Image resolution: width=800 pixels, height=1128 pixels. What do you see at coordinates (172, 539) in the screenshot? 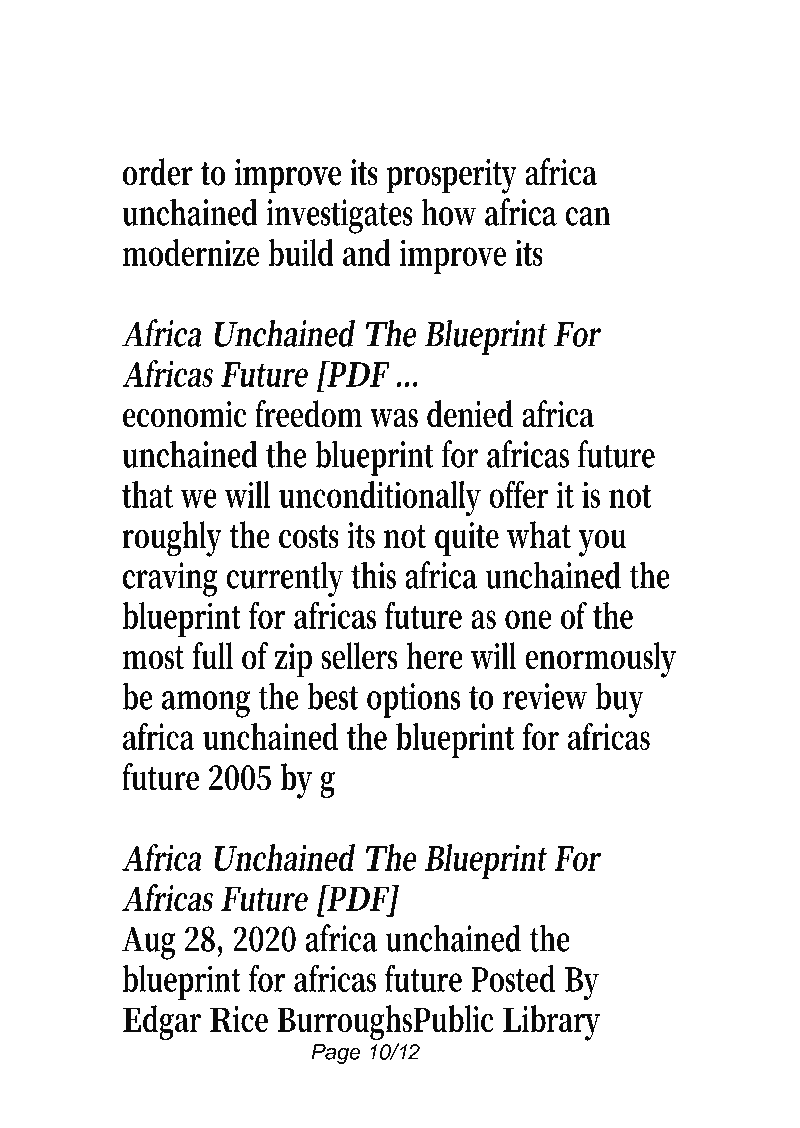
I see `roughly` at bounding box center [172, 539].
